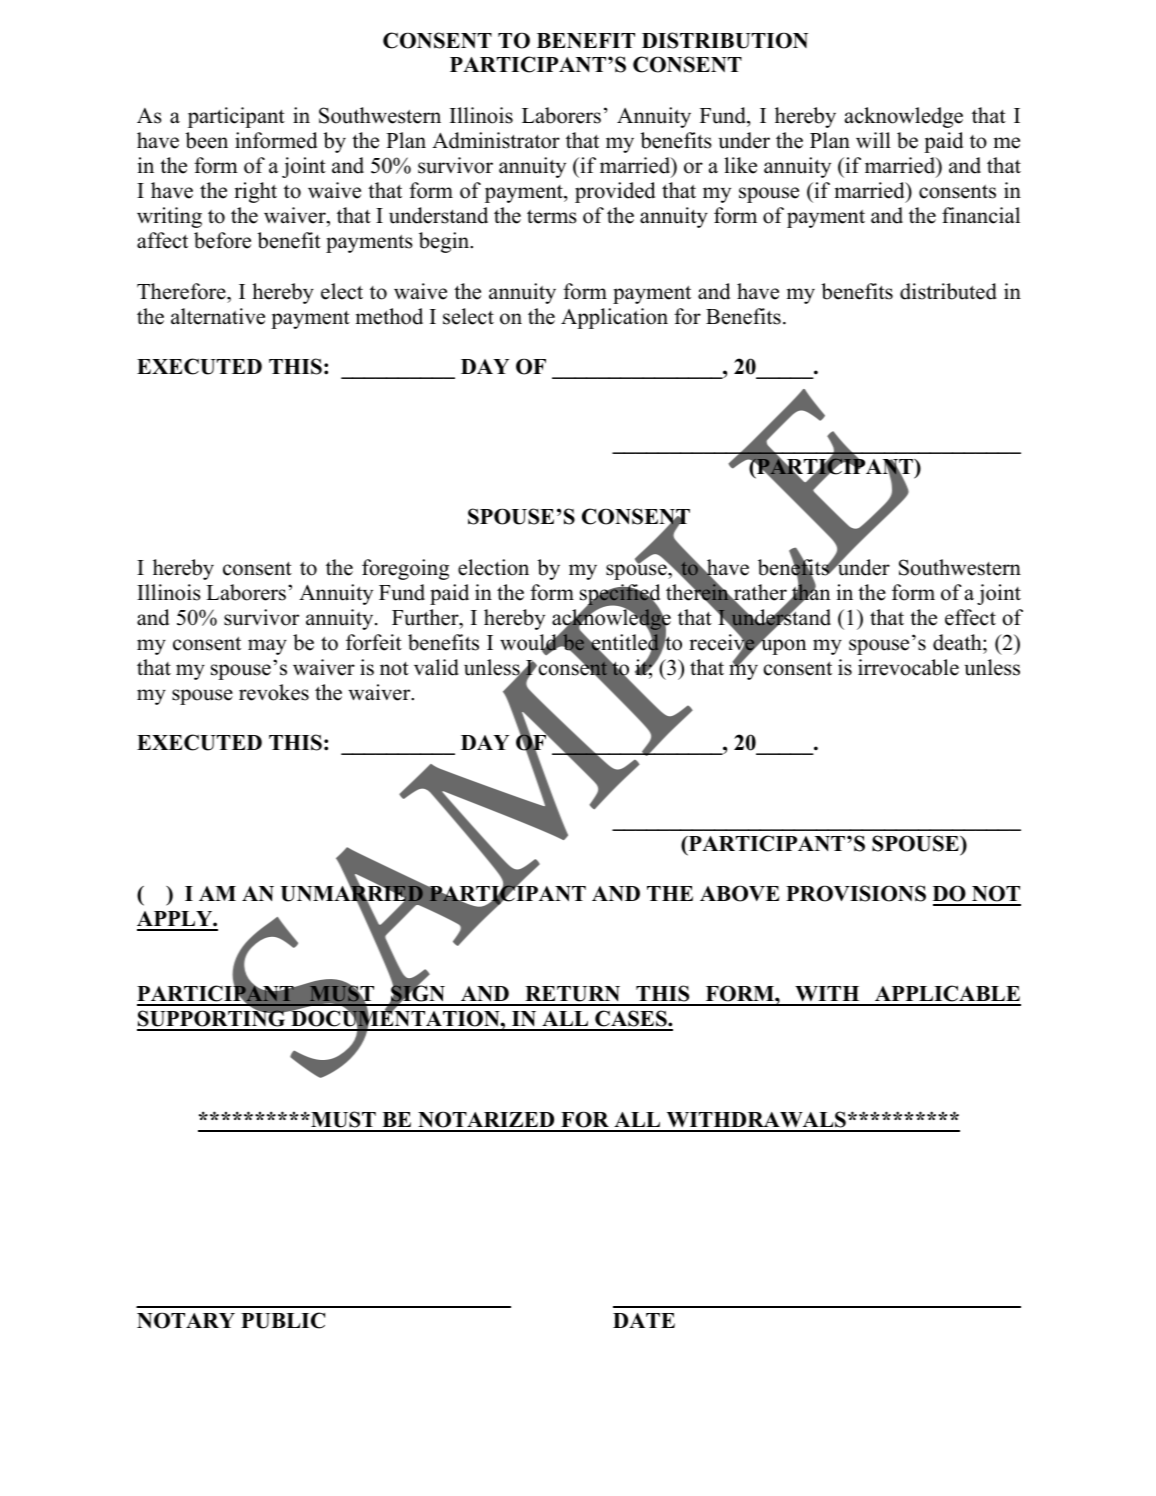 This document has height=1496, width=1156. What do you see at coordinates (274, 692) in the document?
I see `revokes` at bounding box center [274, 692].
